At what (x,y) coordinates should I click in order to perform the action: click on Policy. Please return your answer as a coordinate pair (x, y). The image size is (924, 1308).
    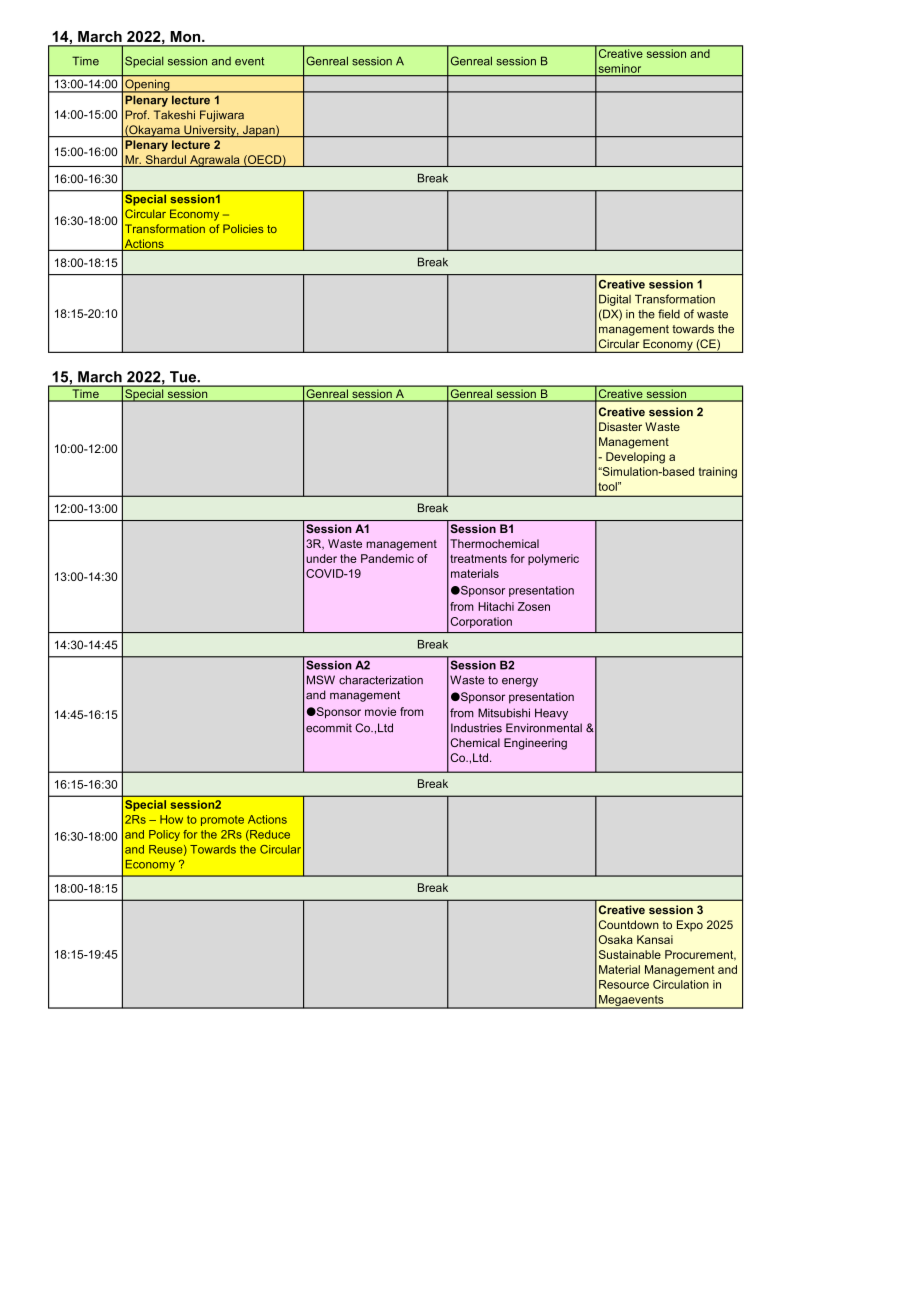
    Looking at the image, I should click on (164, 835).
